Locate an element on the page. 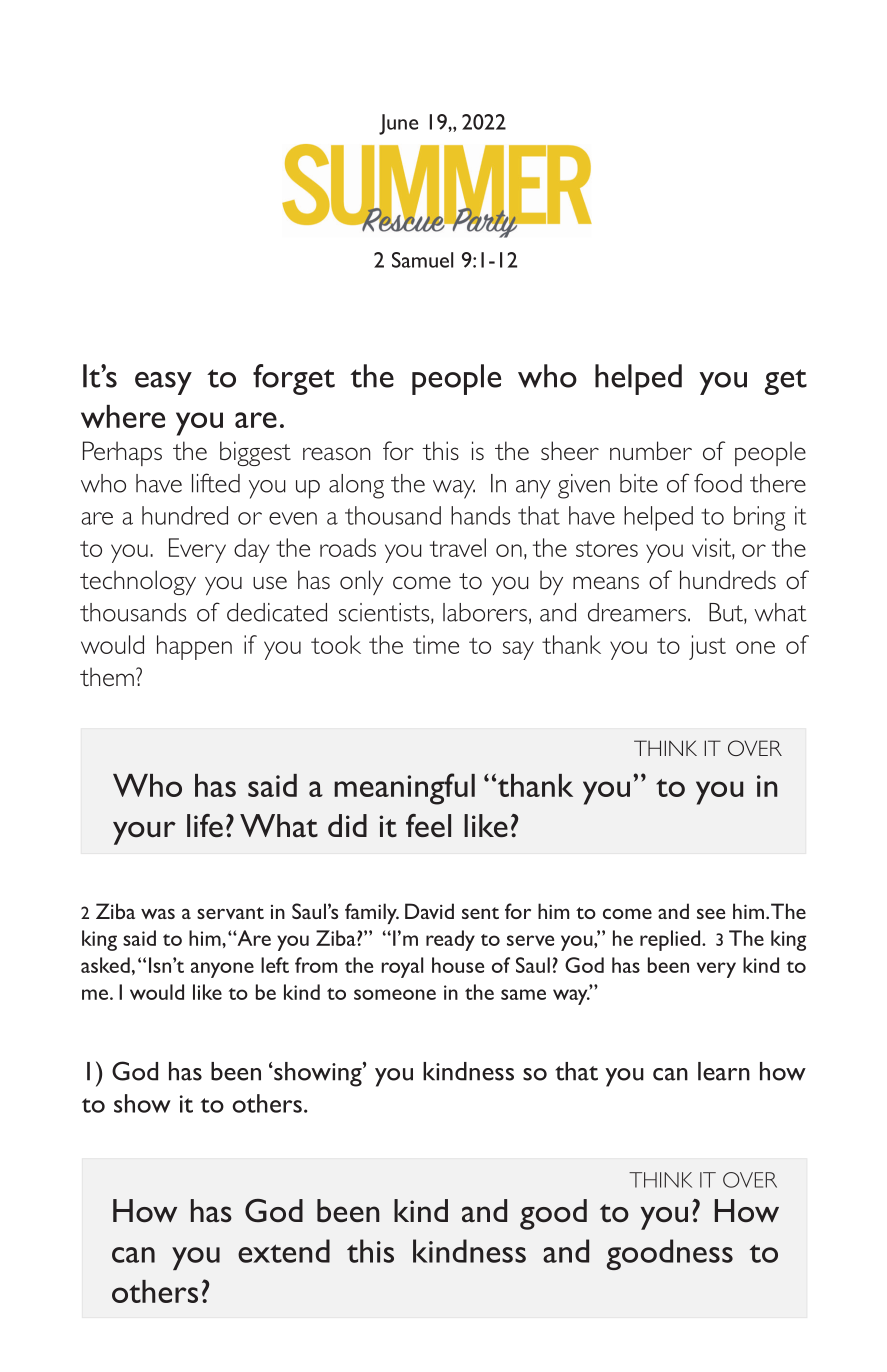 Image resolution: width=887 pixels, height=1372 pixels. extend is located at coordinates (284, 1251).
